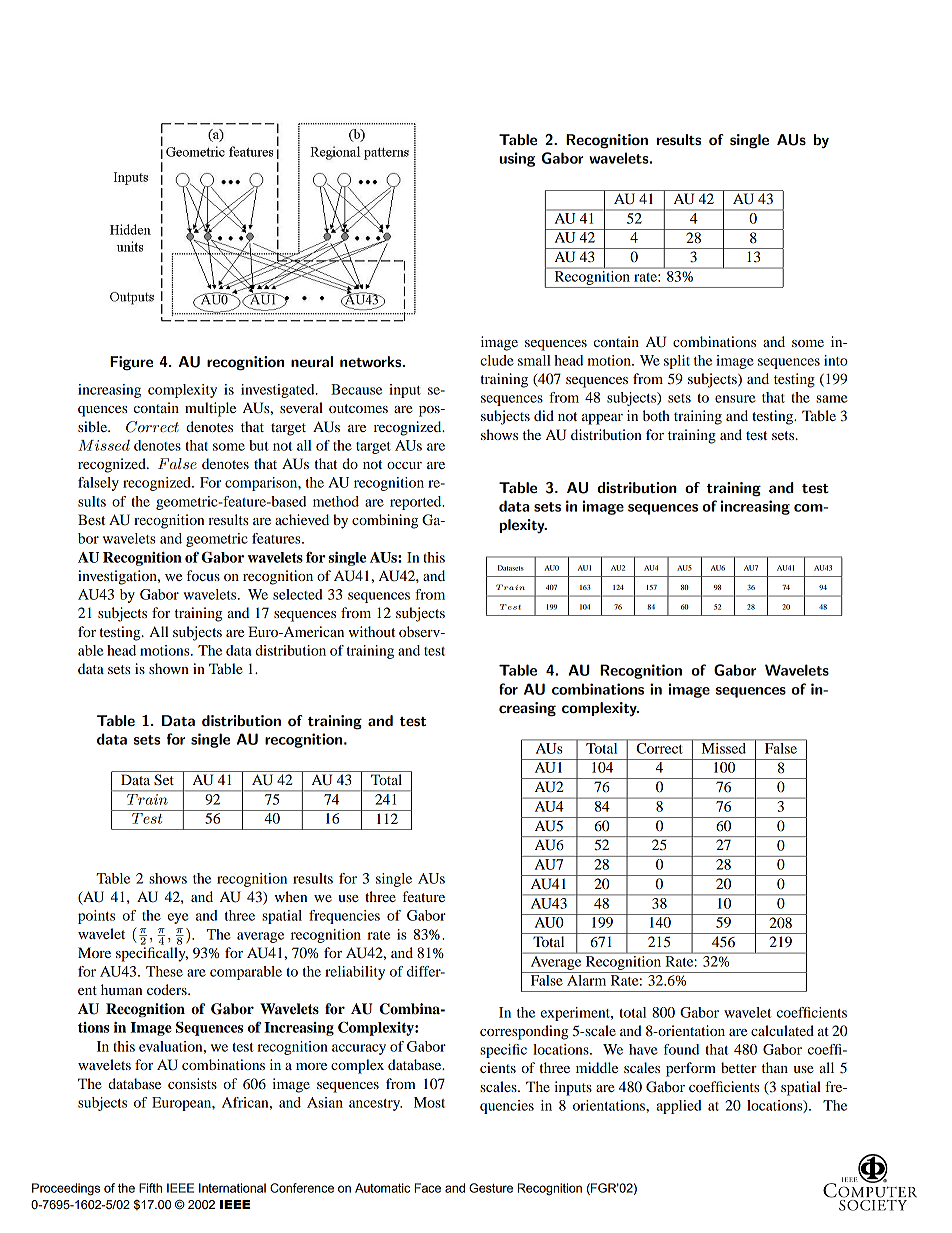  Describe the element at coordinates (150, 1188) in the document. I see `Fifth` at that location.
